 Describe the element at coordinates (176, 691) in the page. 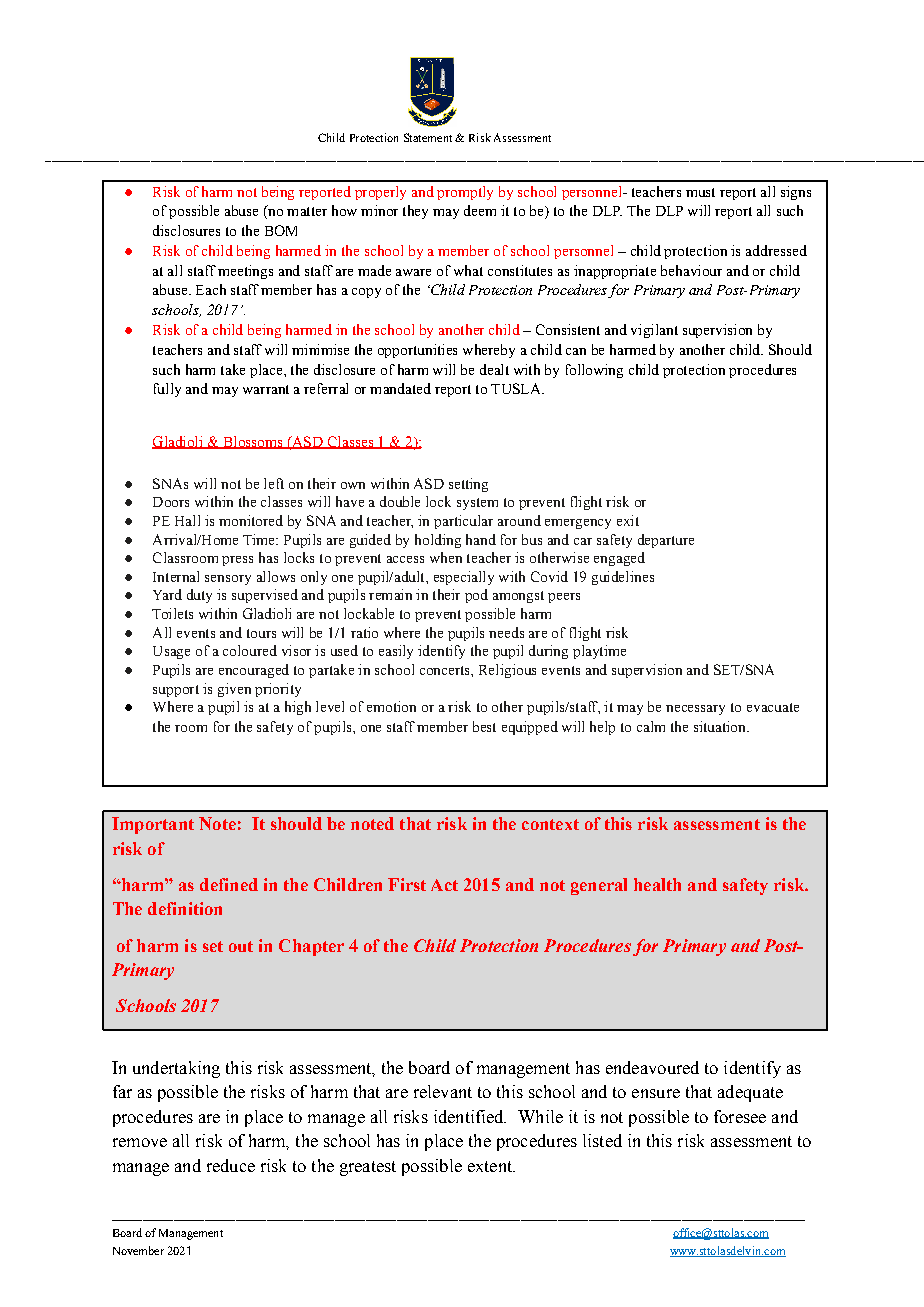

I see `support` at that location.
